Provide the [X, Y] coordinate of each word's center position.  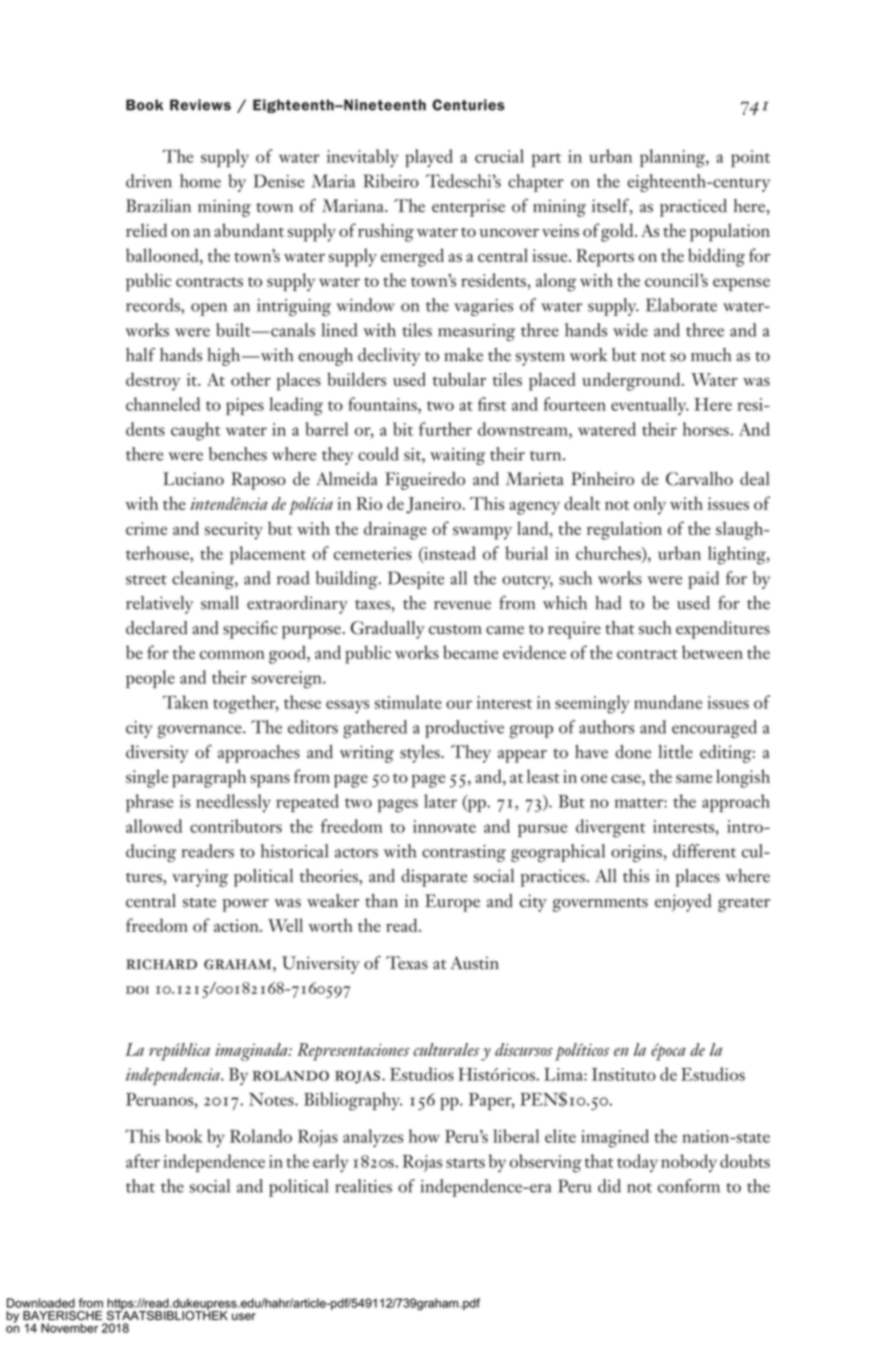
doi [137, 990]
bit [403, 429]
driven [149, 181]
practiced [693, 208]
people [150, 679]
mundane [668, 702]
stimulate [408, 702]
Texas [407, 963]
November [69, 1328]
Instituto [624, 1074]
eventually [650, 406]
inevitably [363, 158]
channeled [163, 404]
